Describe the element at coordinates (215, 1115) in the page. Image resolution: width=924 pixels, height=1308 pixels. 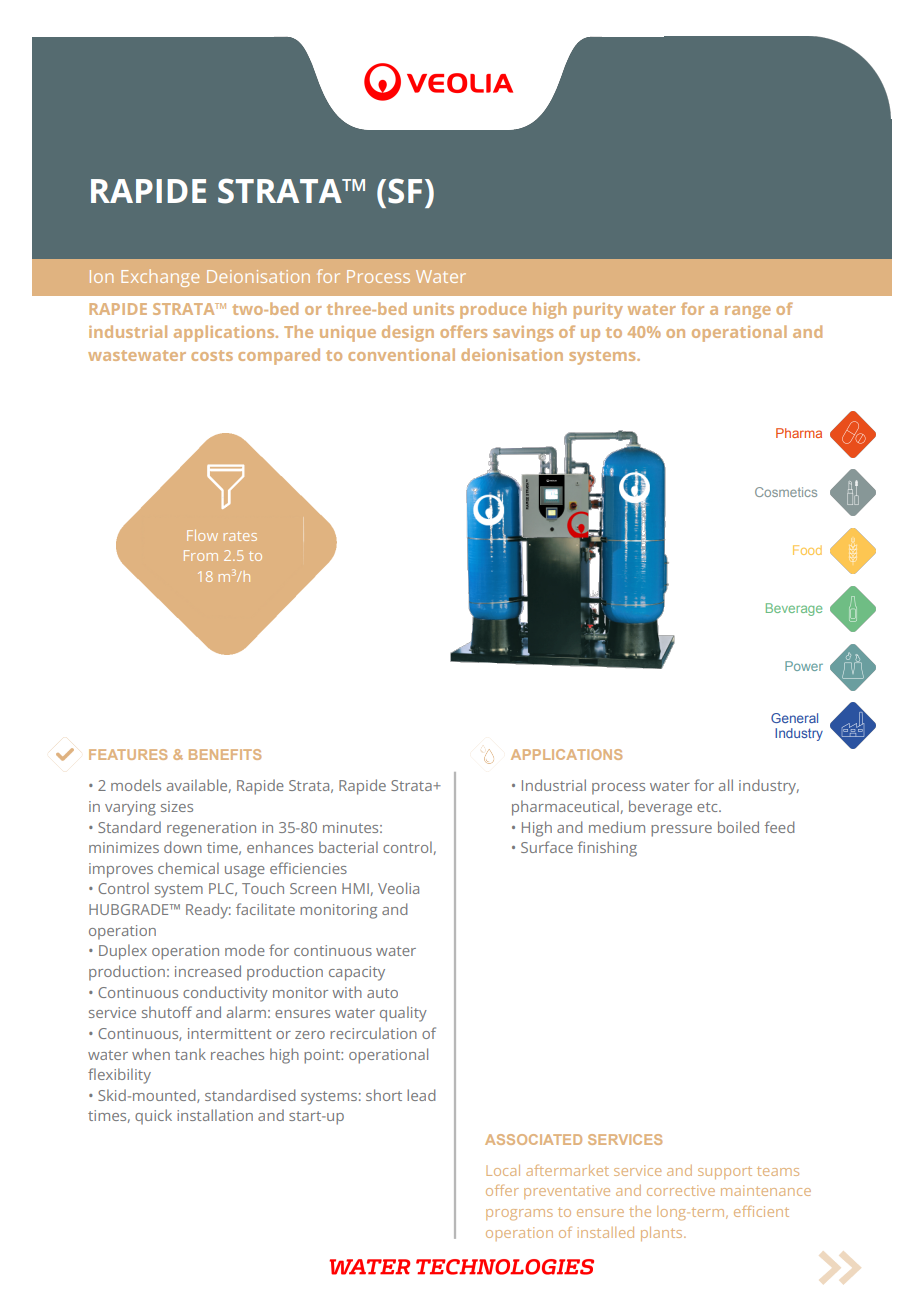
I see `installation` at that location.
